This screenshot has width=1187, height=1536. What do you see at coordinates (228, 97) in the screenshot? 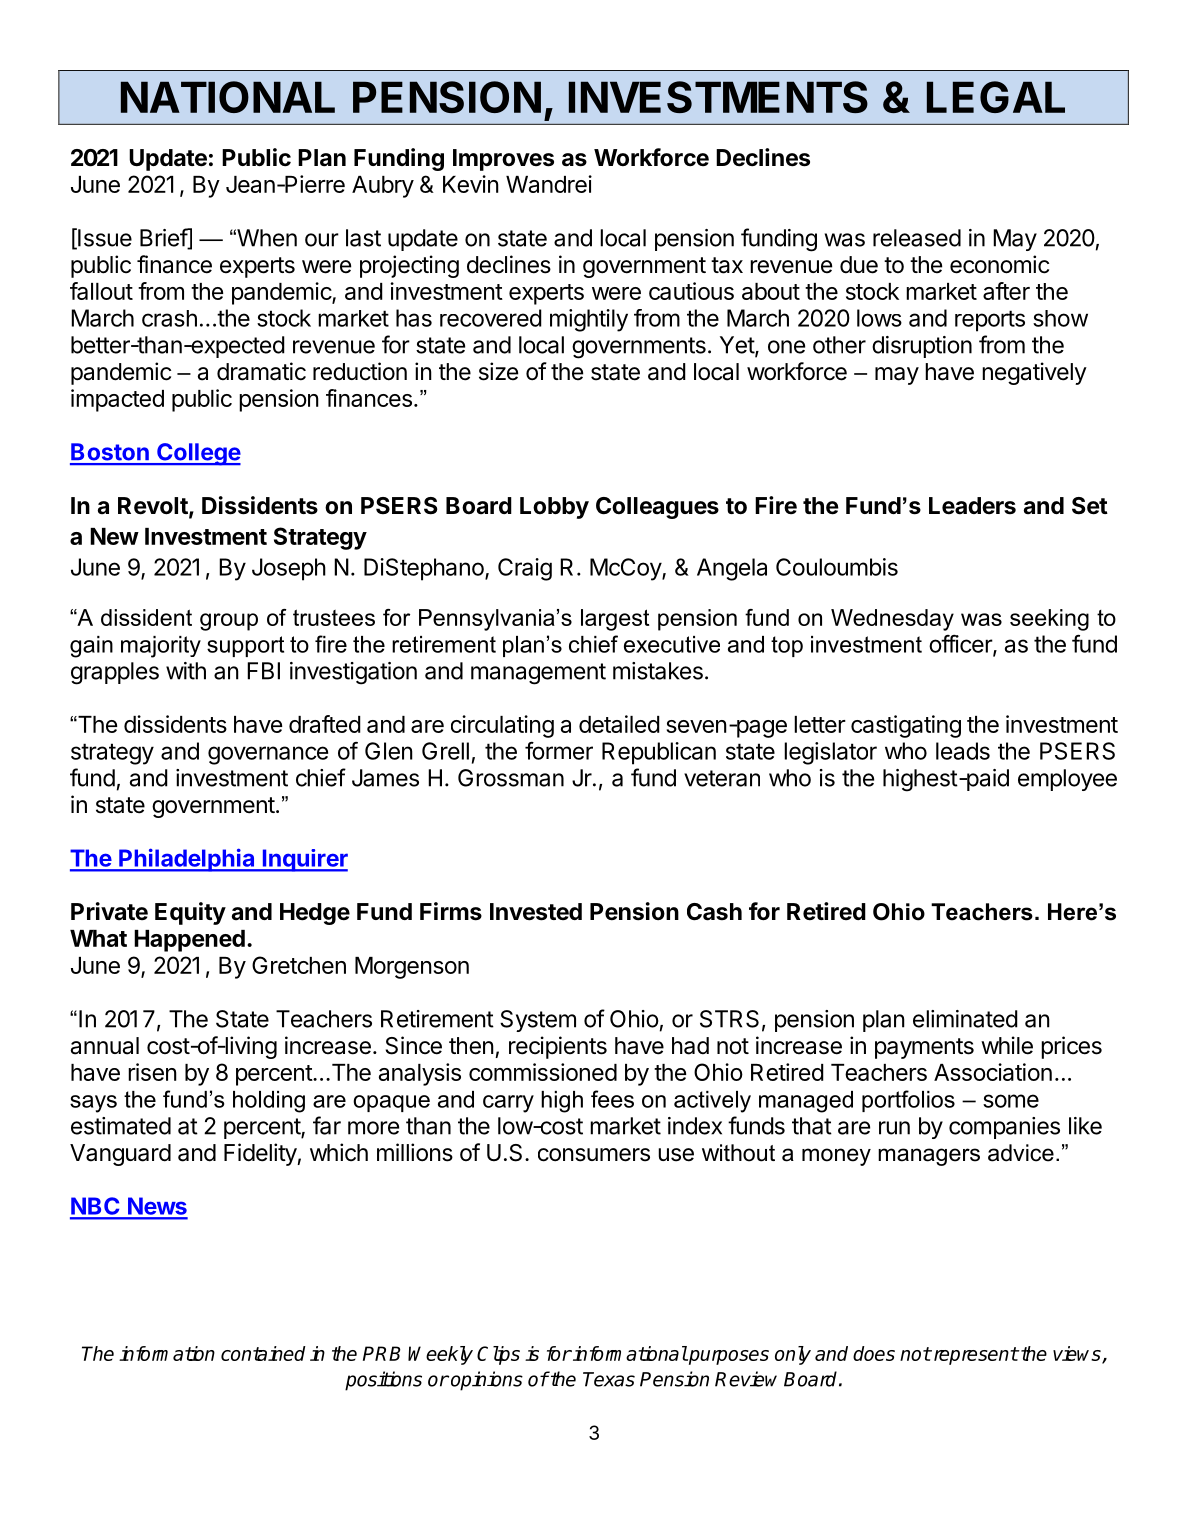
I see `NATIONAL` at bounding box center [228, 97].
